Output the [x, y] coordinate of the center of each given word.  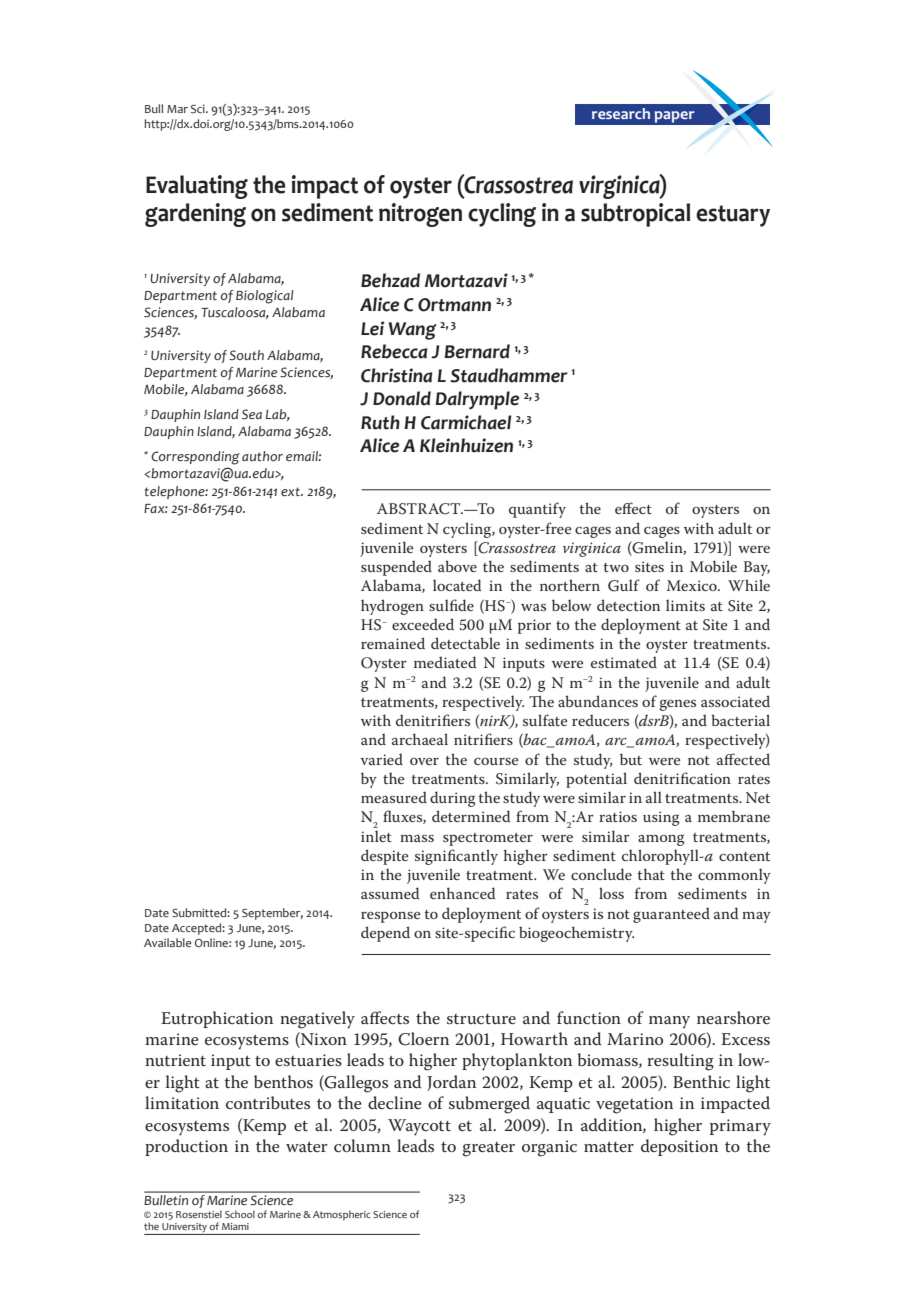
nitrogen [420, 215]
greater [488, 1149]
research [621, 113]
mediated [445, 662]
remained [393, 643]
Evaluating [197, 187]
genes [677, 705]
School [240, 1214]
